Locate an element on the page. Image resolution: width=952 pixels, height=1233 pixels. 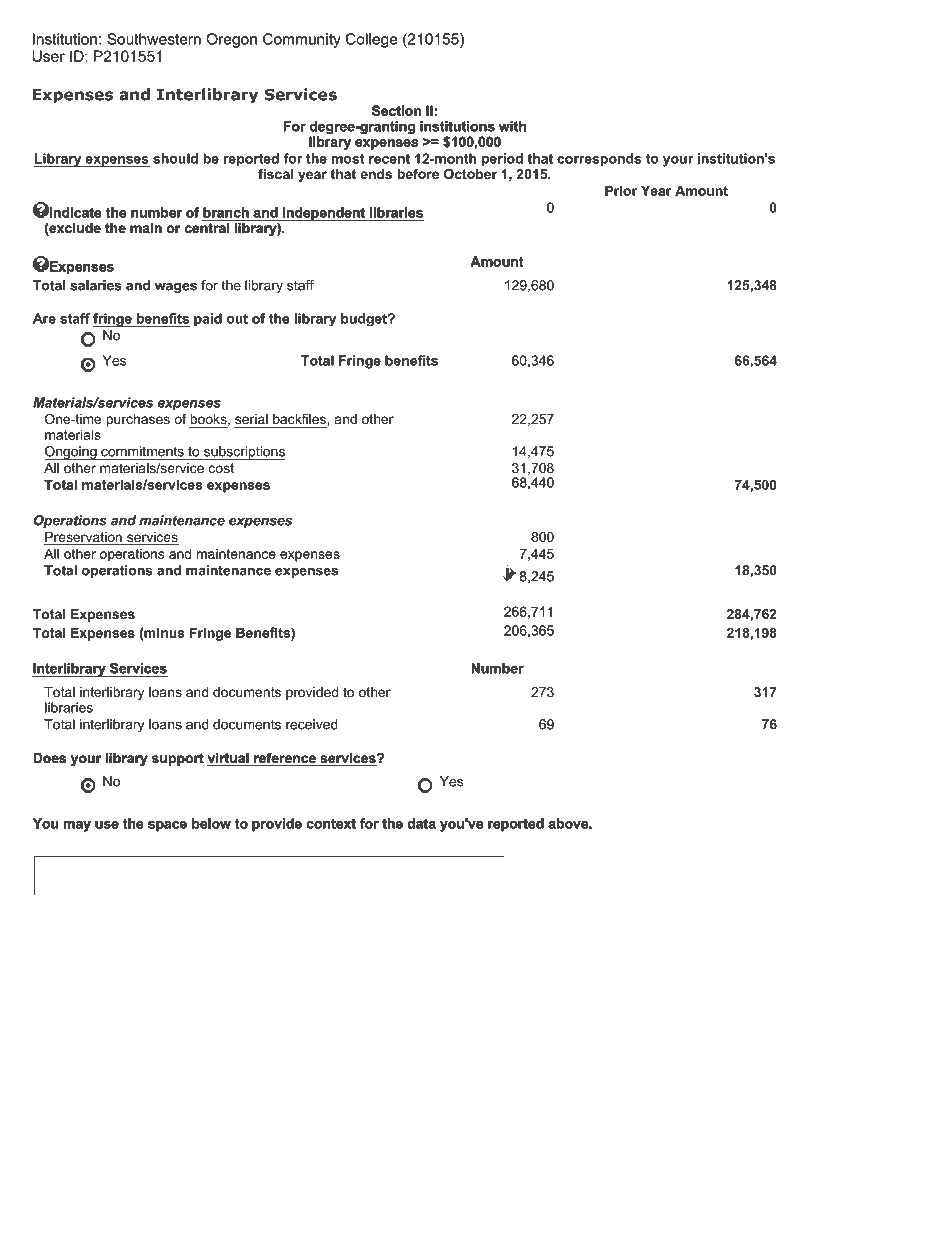
received is located at coordinates (312, 724).
